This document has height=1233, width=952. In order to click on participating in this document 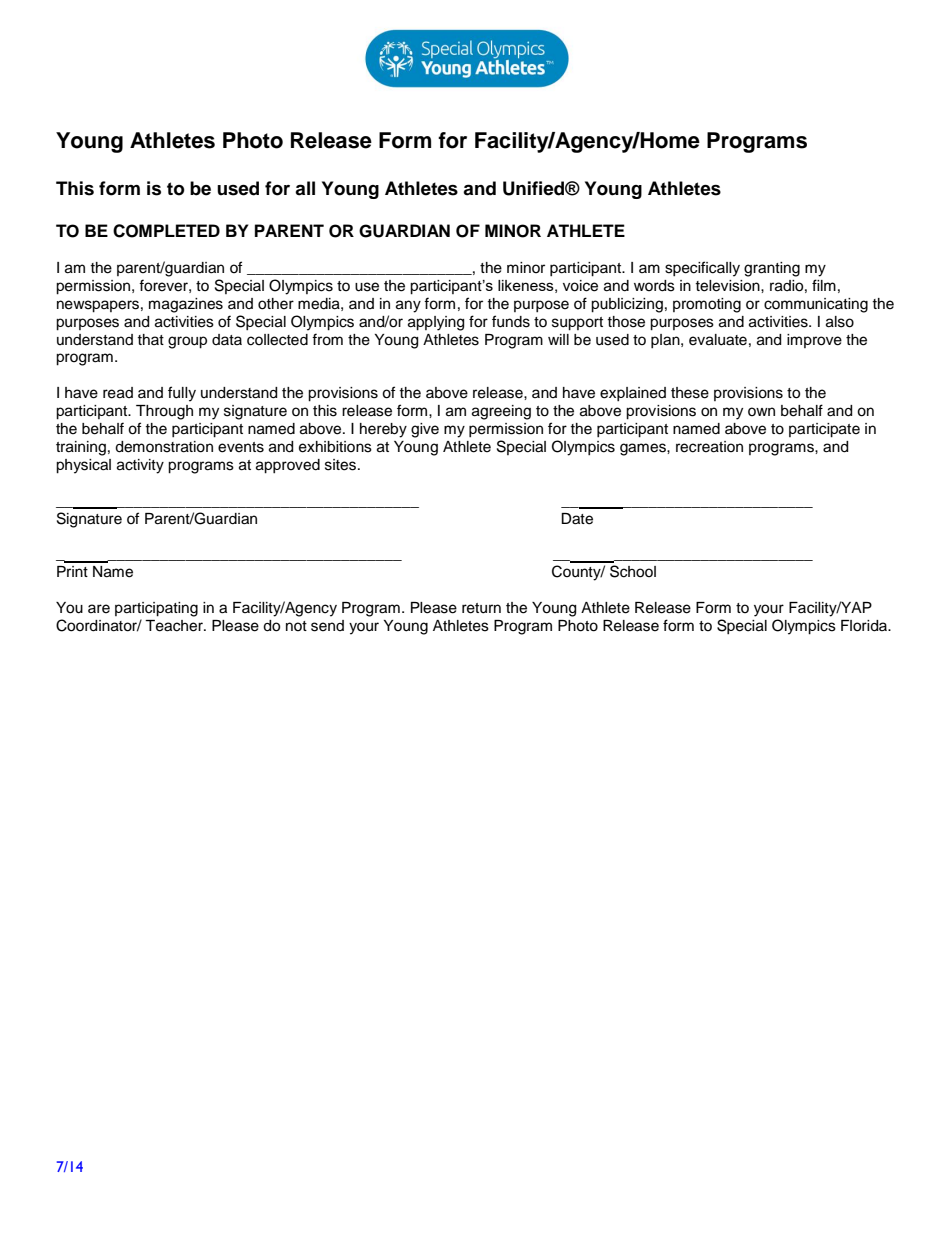, I will do `click(156, 609)`.
